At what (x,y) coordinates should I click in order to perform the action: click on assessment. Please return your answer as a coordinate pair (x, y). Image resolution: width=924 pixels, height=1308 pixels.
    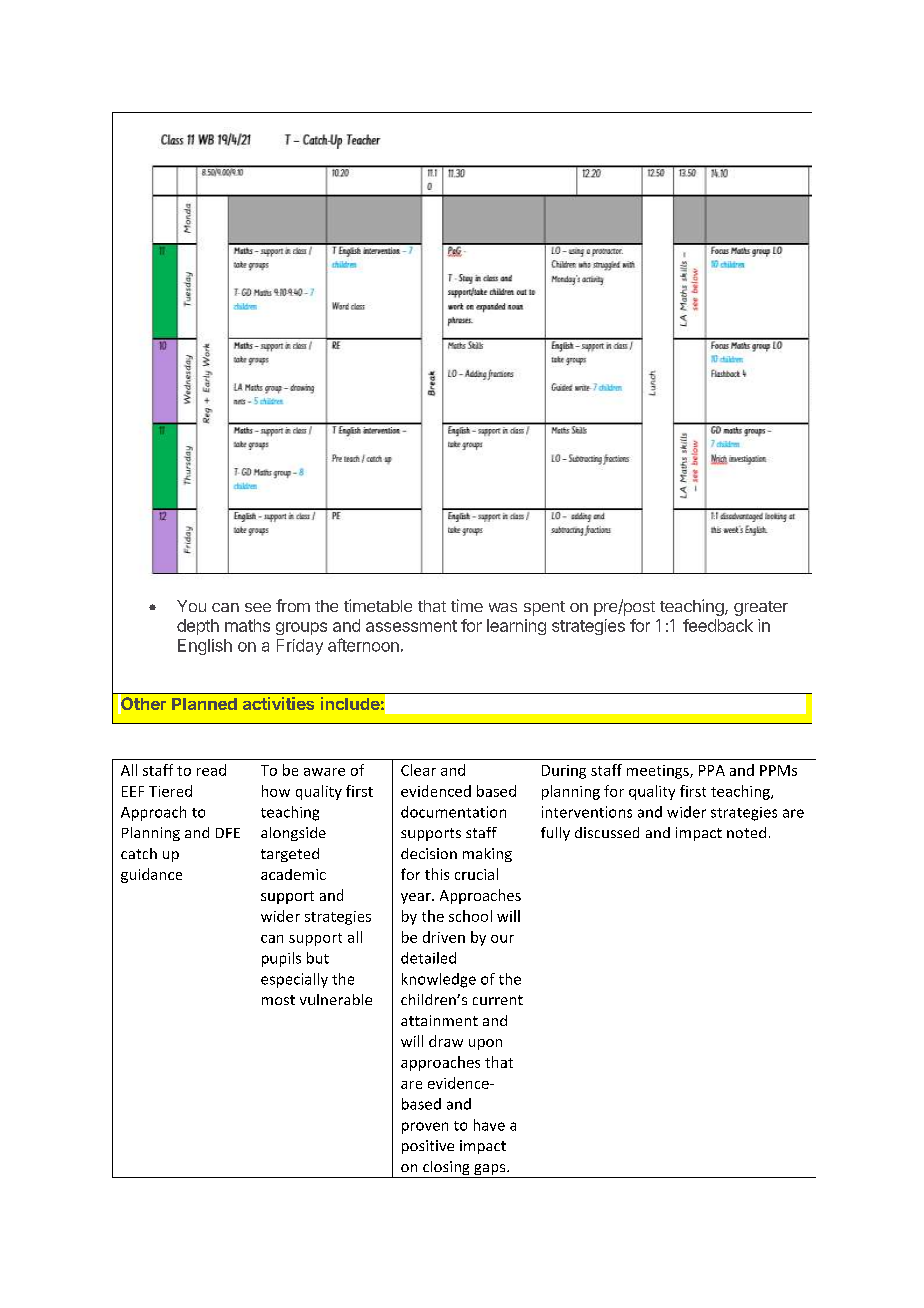
    Looking at the image, I should click on (411, 626).
